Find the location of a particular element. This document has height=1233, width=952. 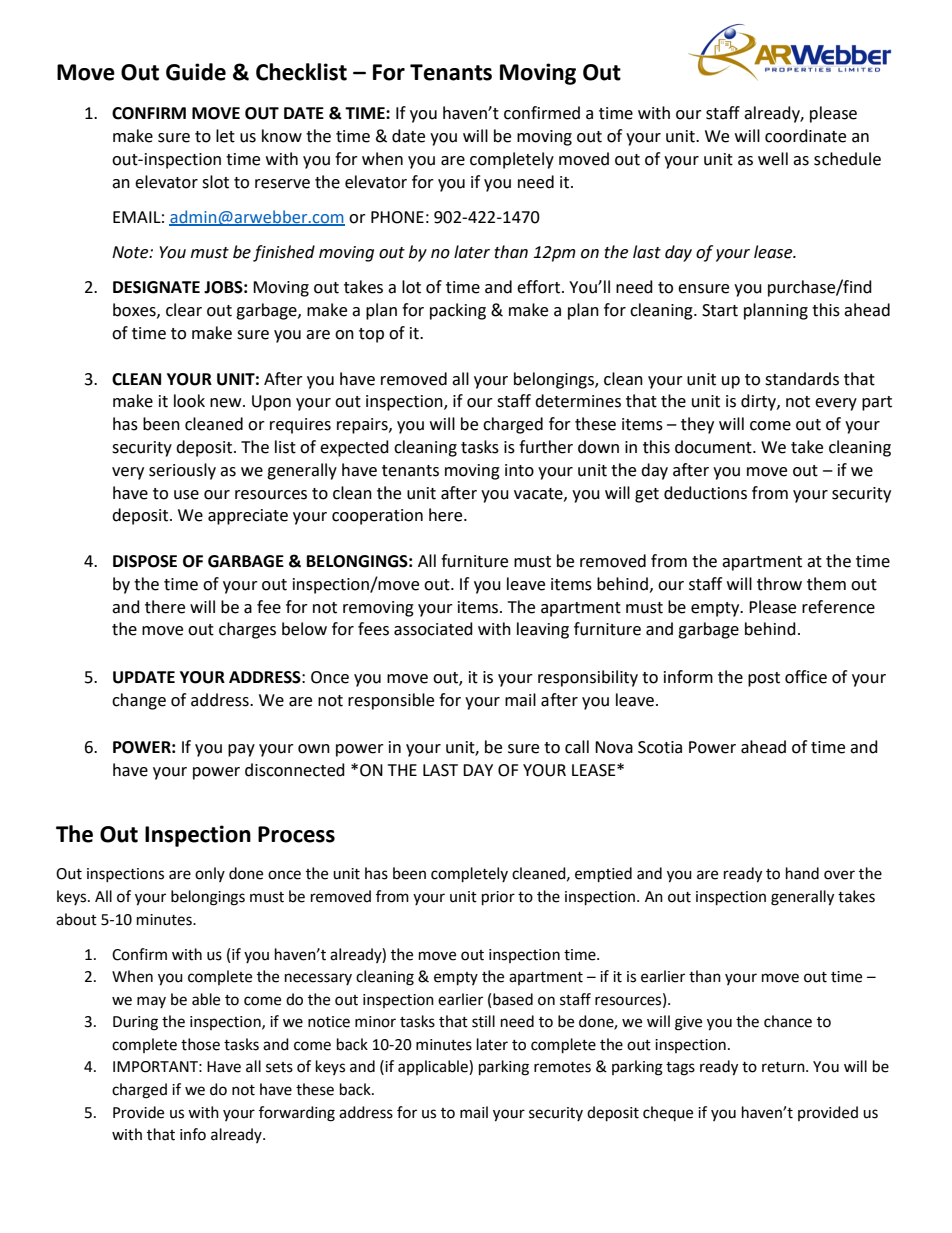

associated is located at coordinates (433, 629).
